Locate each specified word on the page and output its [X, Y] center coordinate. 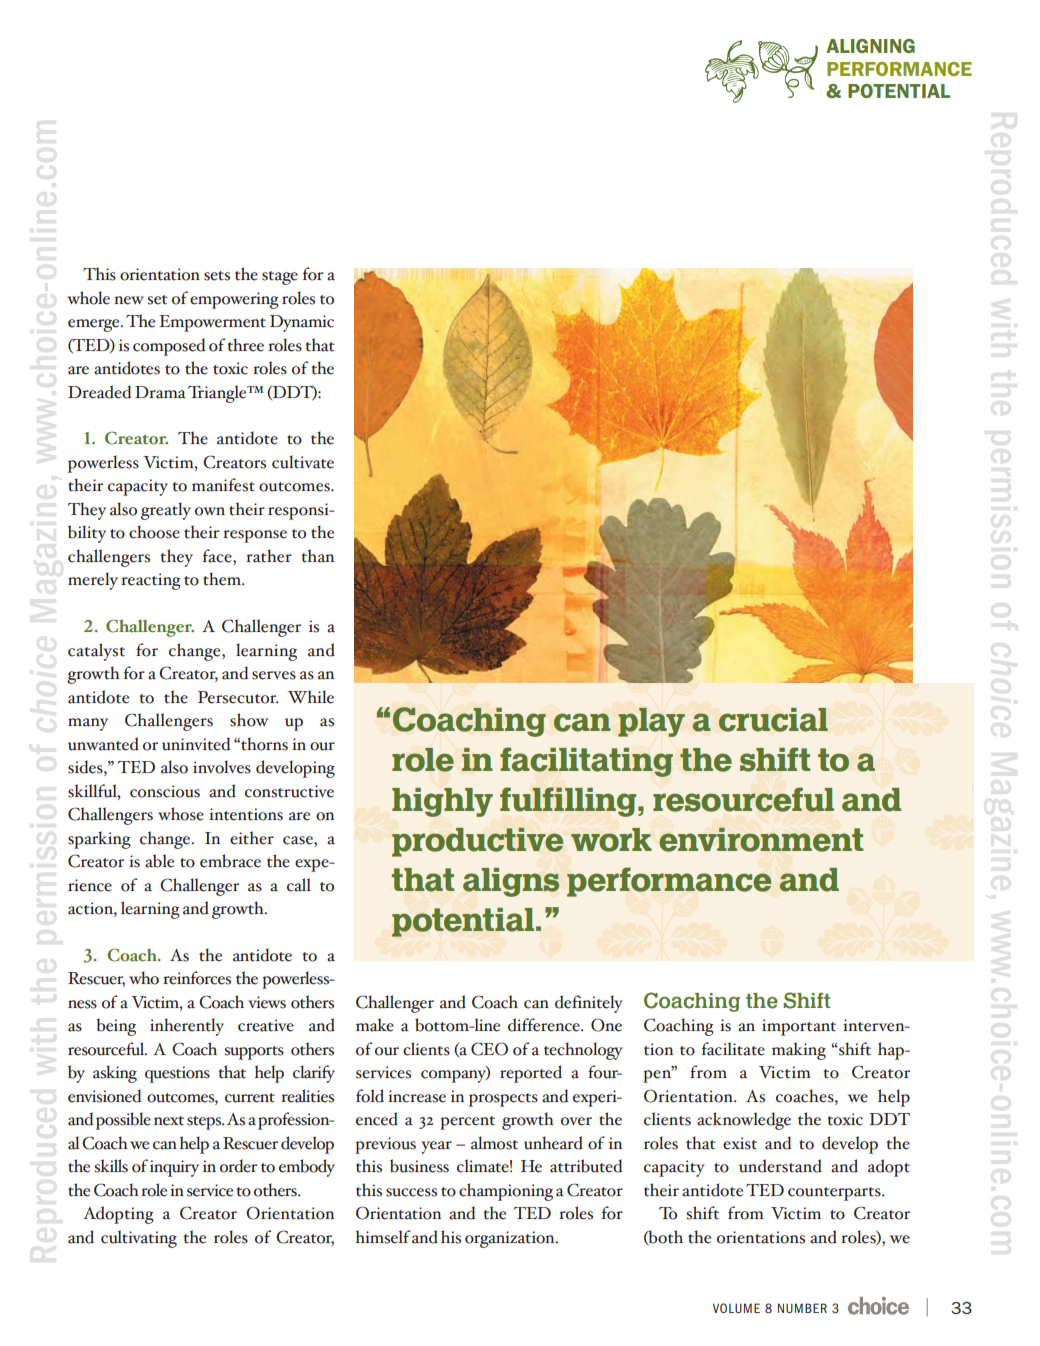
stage [280, 278]
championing [506, 1192]
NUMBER [802, 1308]
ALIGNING [870, 46]
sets [217, 276]
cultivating [139, 1239]
